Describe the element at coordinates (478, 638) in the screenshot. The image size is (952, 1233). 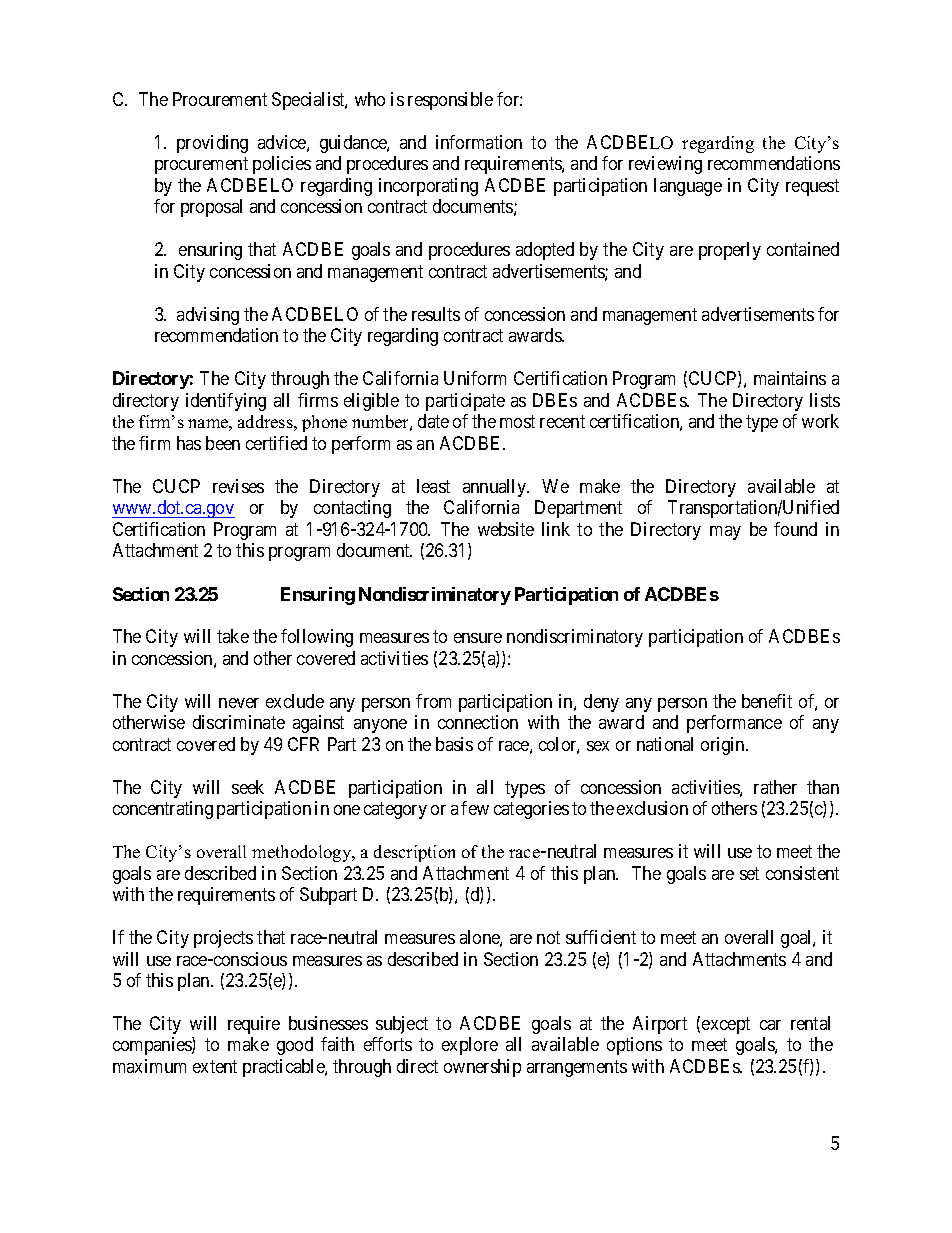
I see `ensure` at that location.
